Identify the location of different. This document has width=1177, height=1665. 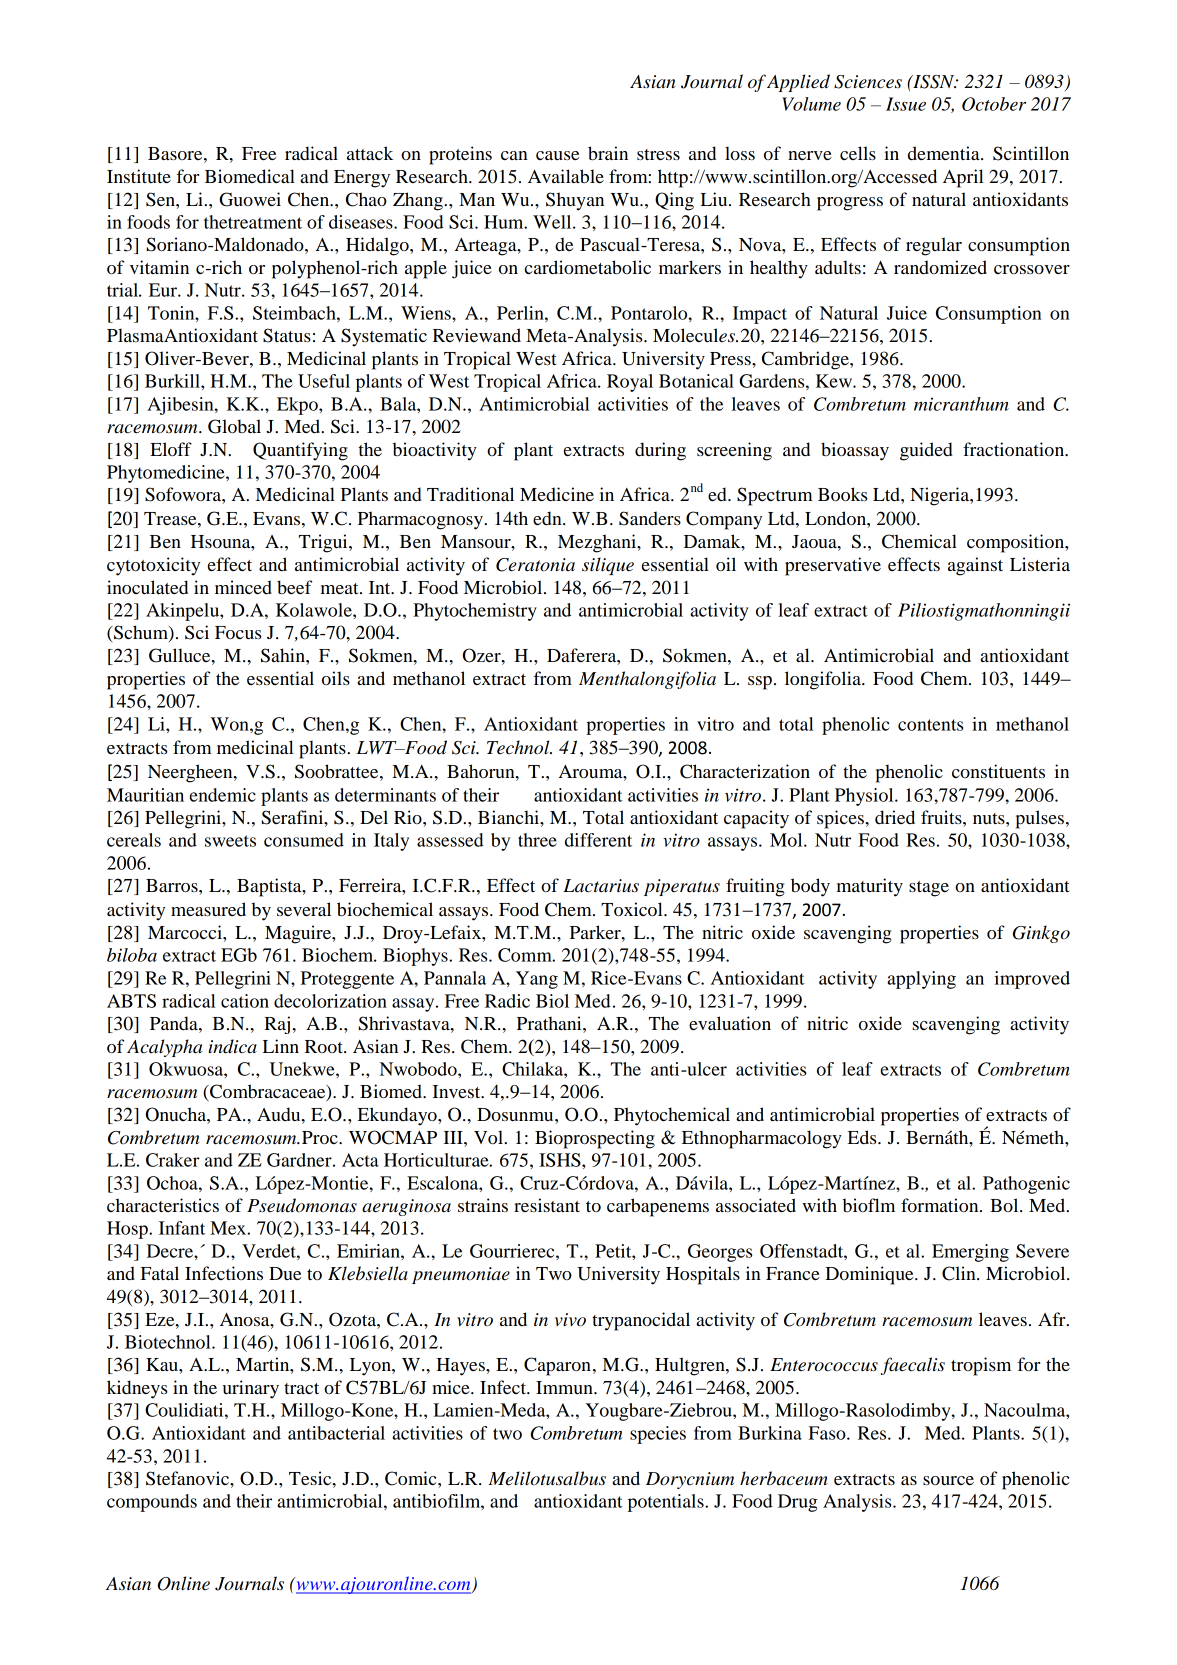
(598, 840).
